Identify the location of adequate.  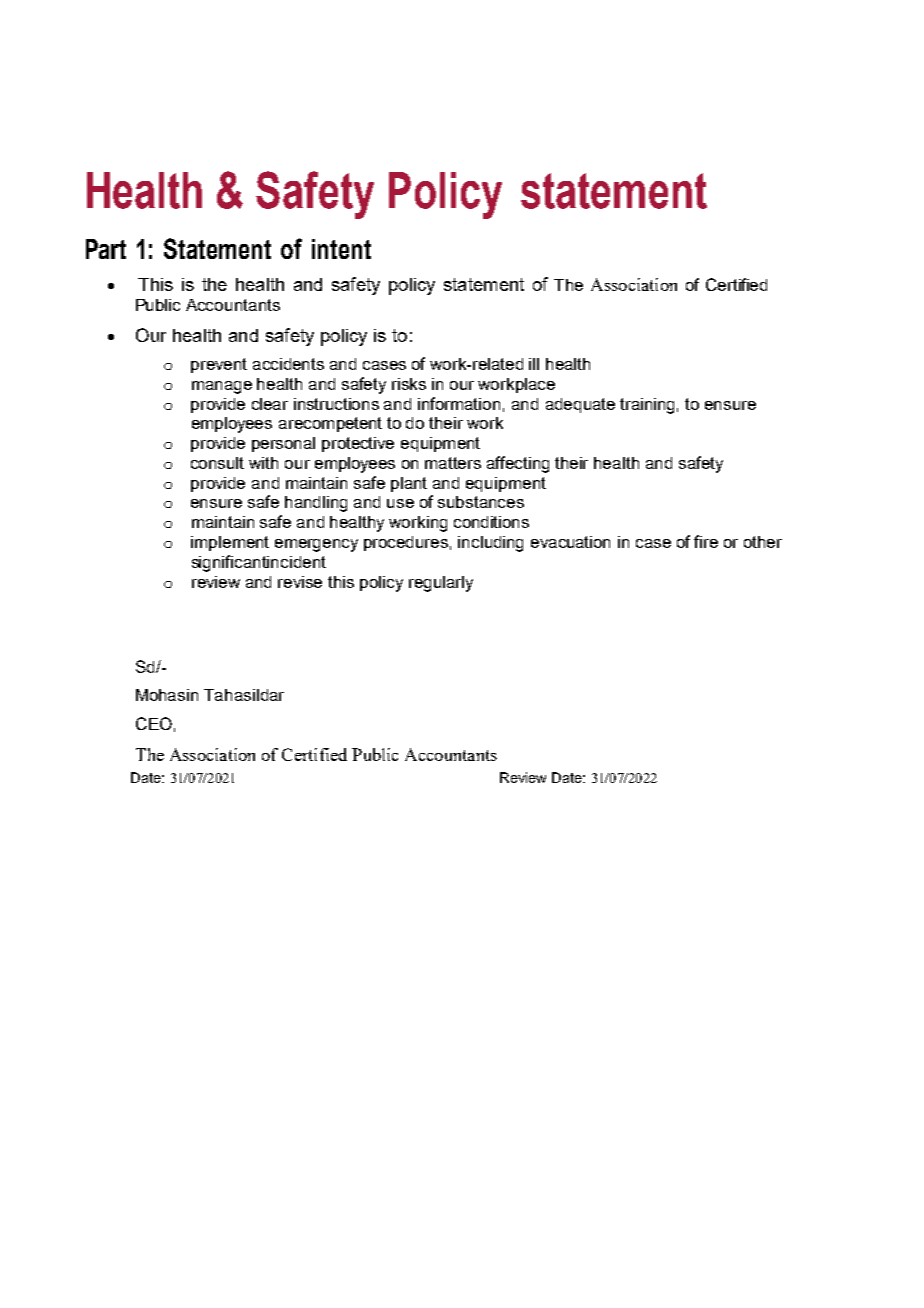
(580, 405).
